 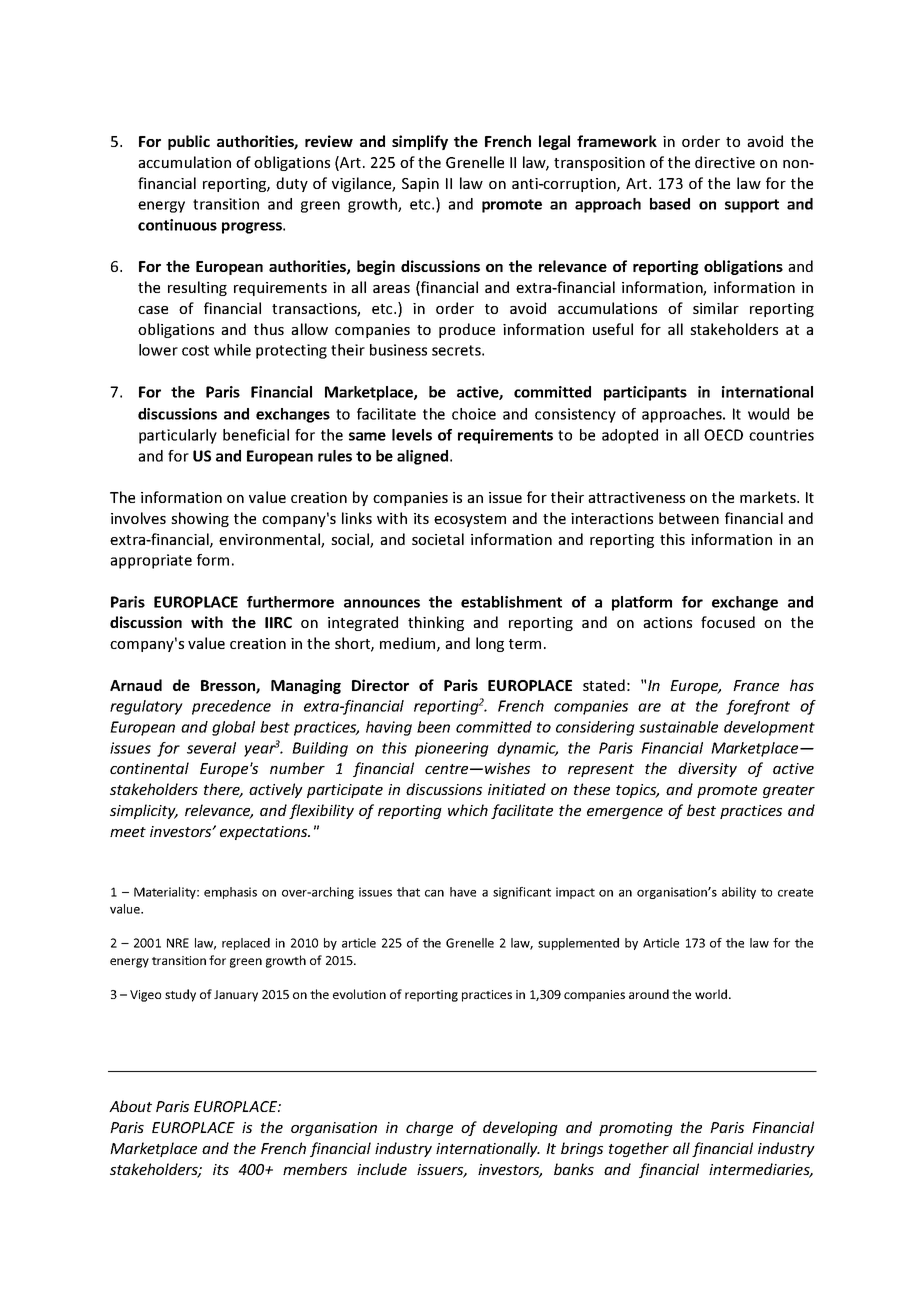 I want to click on diversity, so click(x=707, y=769).
